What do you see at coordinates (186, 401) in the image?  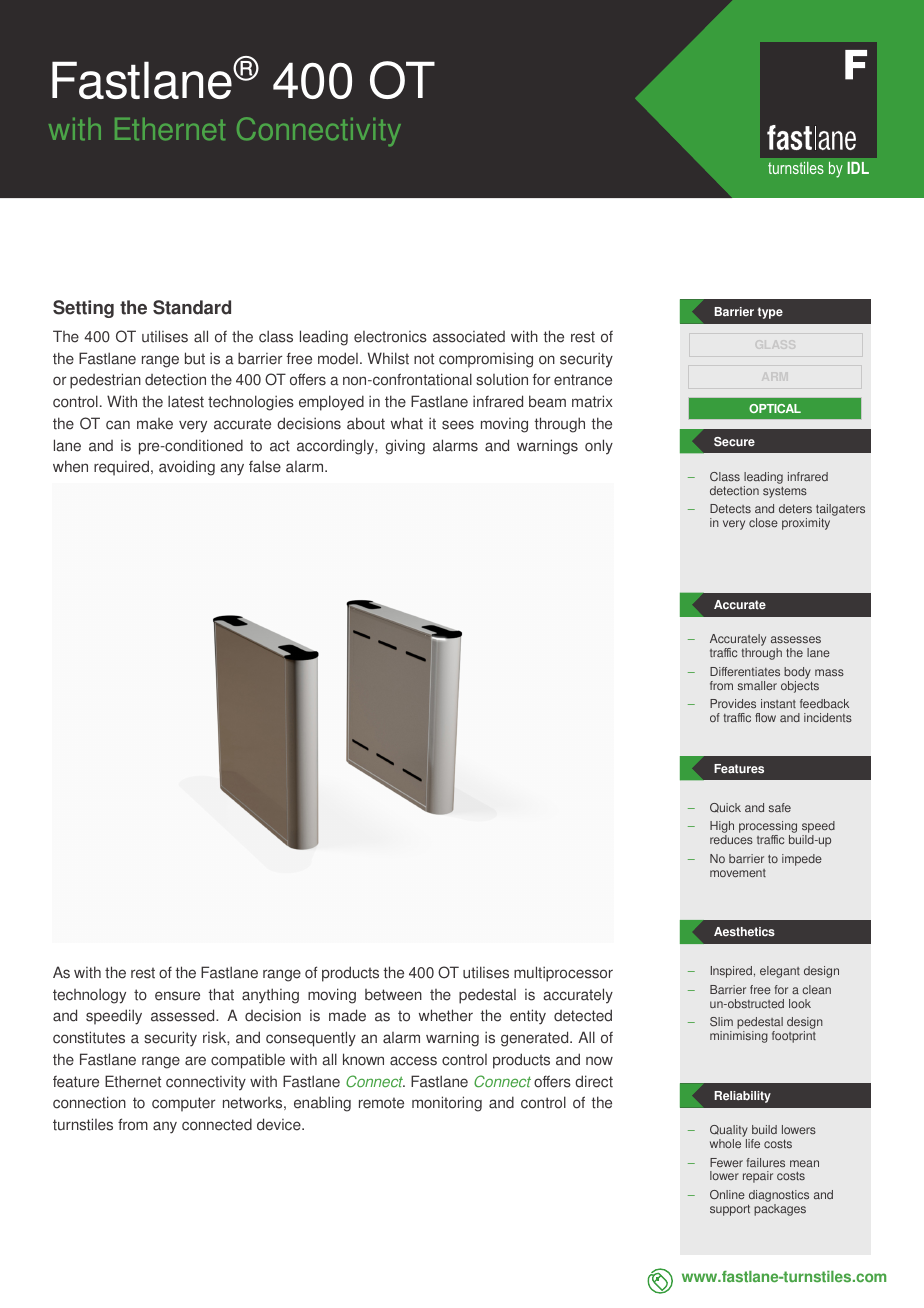 I see `latest` at bounding box center [186, 401].
